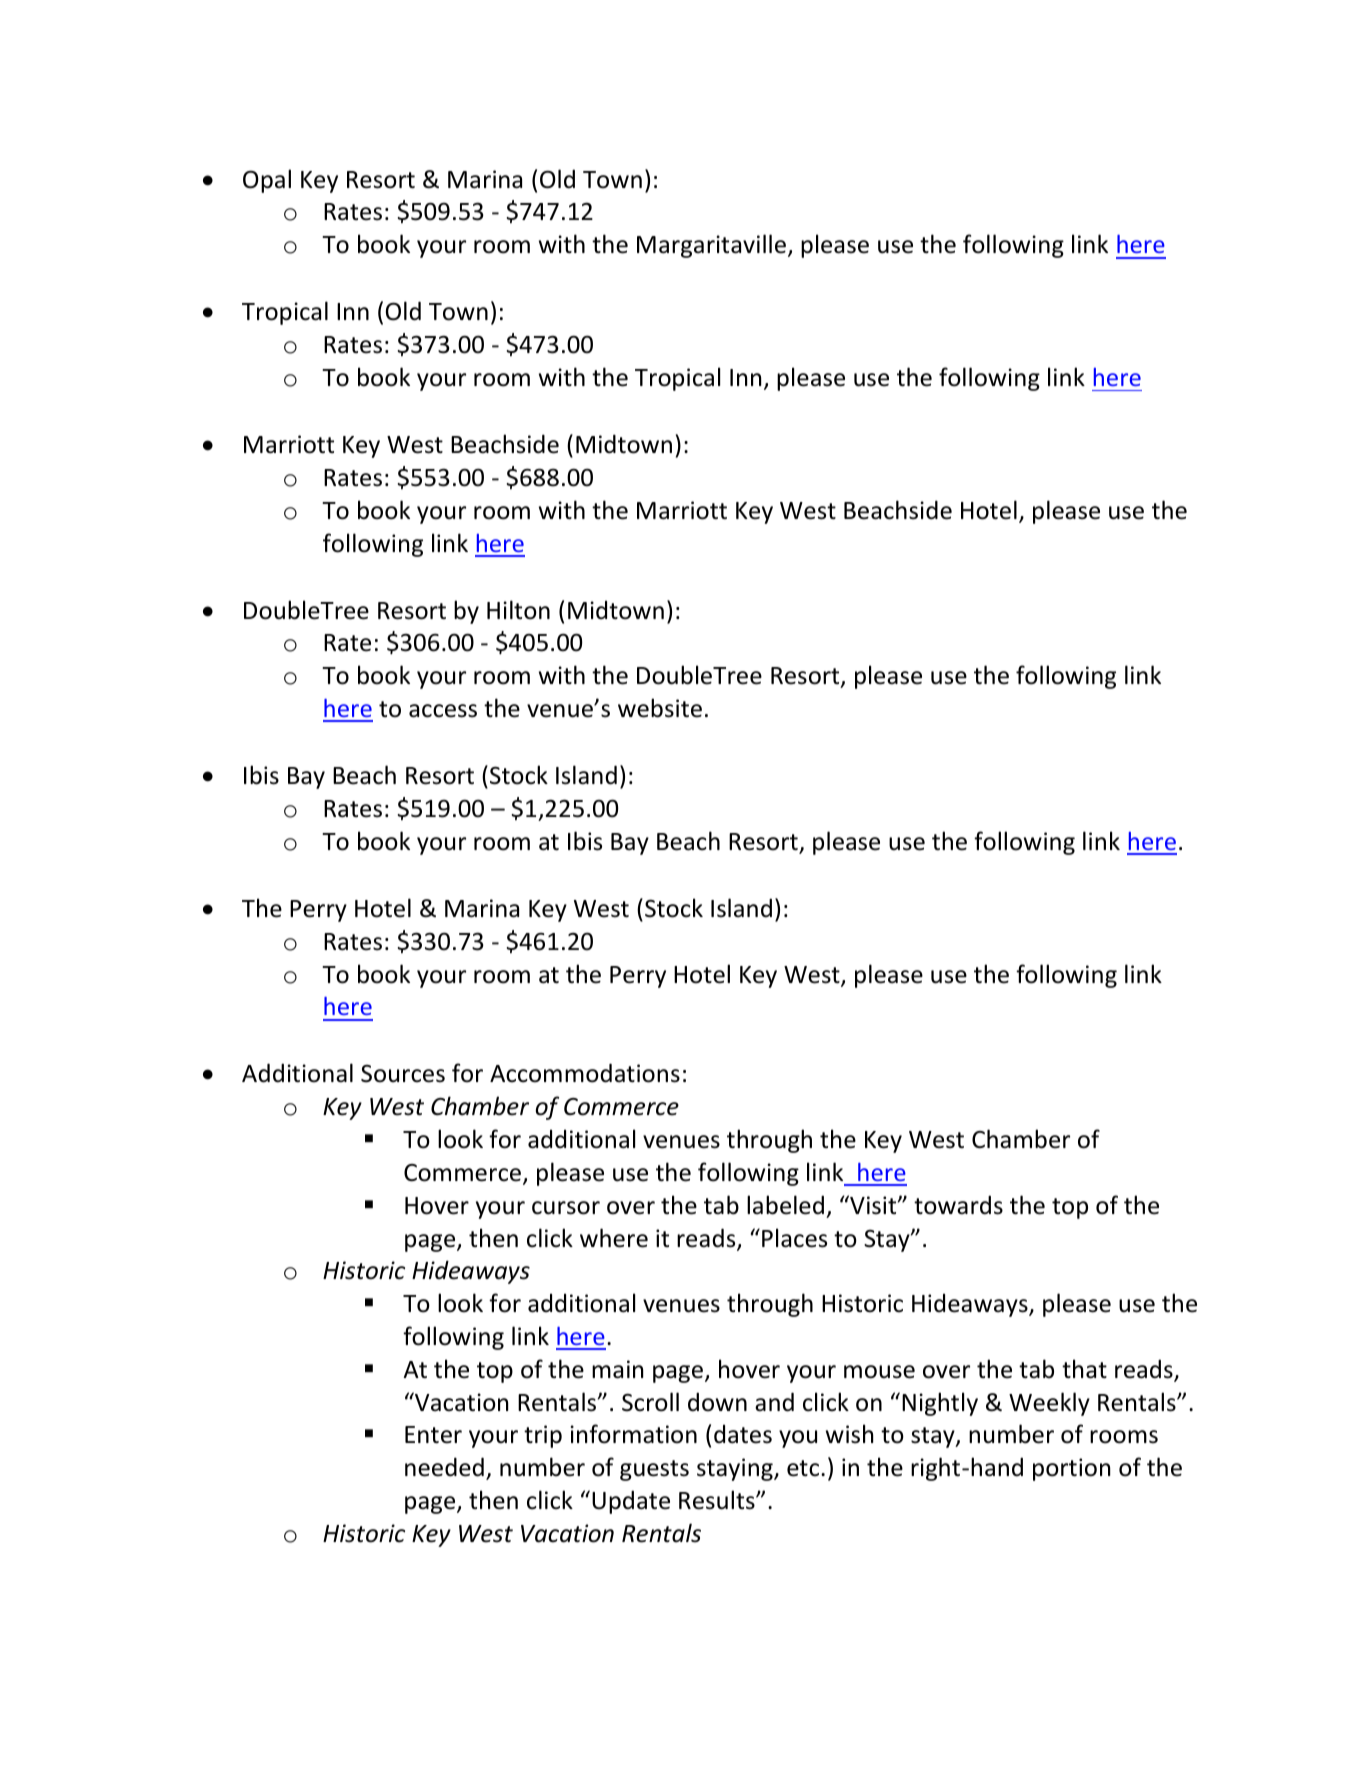 This screenshot has width=1371, height=1774. I want to click on guests, so click(654, 1470).
